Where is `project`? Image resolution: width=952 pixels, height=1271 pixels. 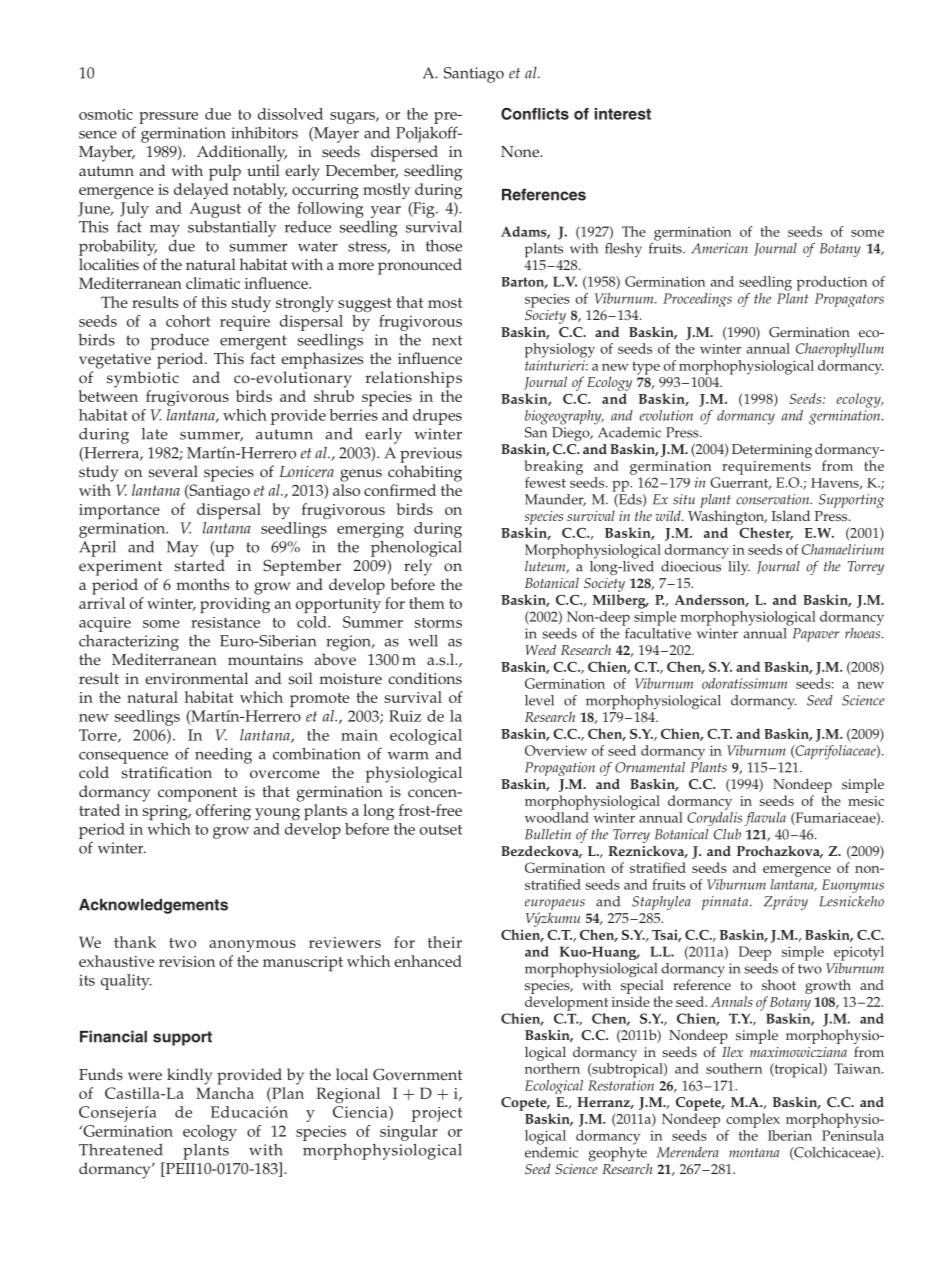 project is located at coordinates (437, 1114).
